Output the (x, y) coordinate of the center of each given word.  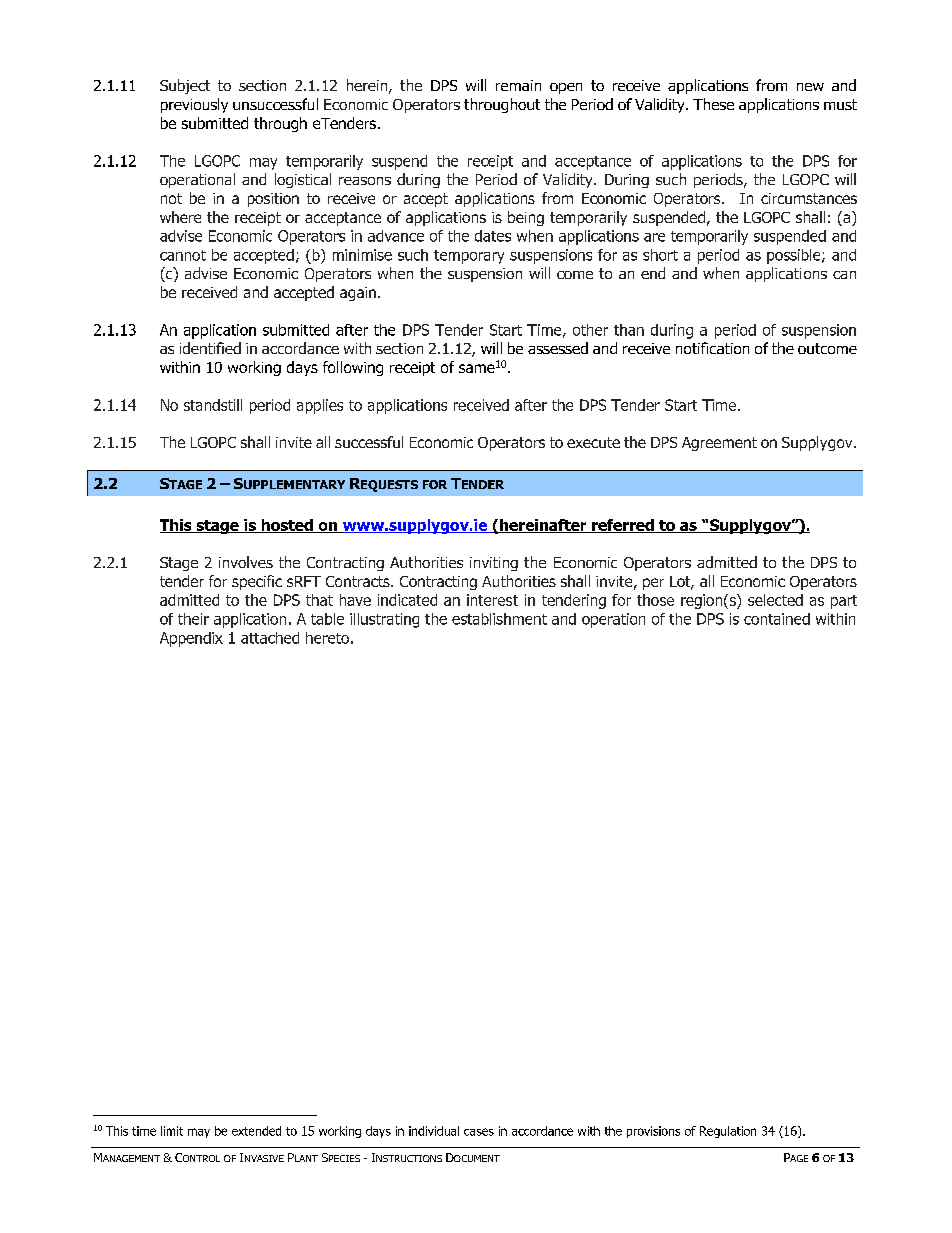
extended (256, 1131)
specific (257, 582)
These (713, 104)
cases (479, 1132)
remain (518, 85)
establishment (499, 619)
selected (775, 600)
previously (194, 105)
